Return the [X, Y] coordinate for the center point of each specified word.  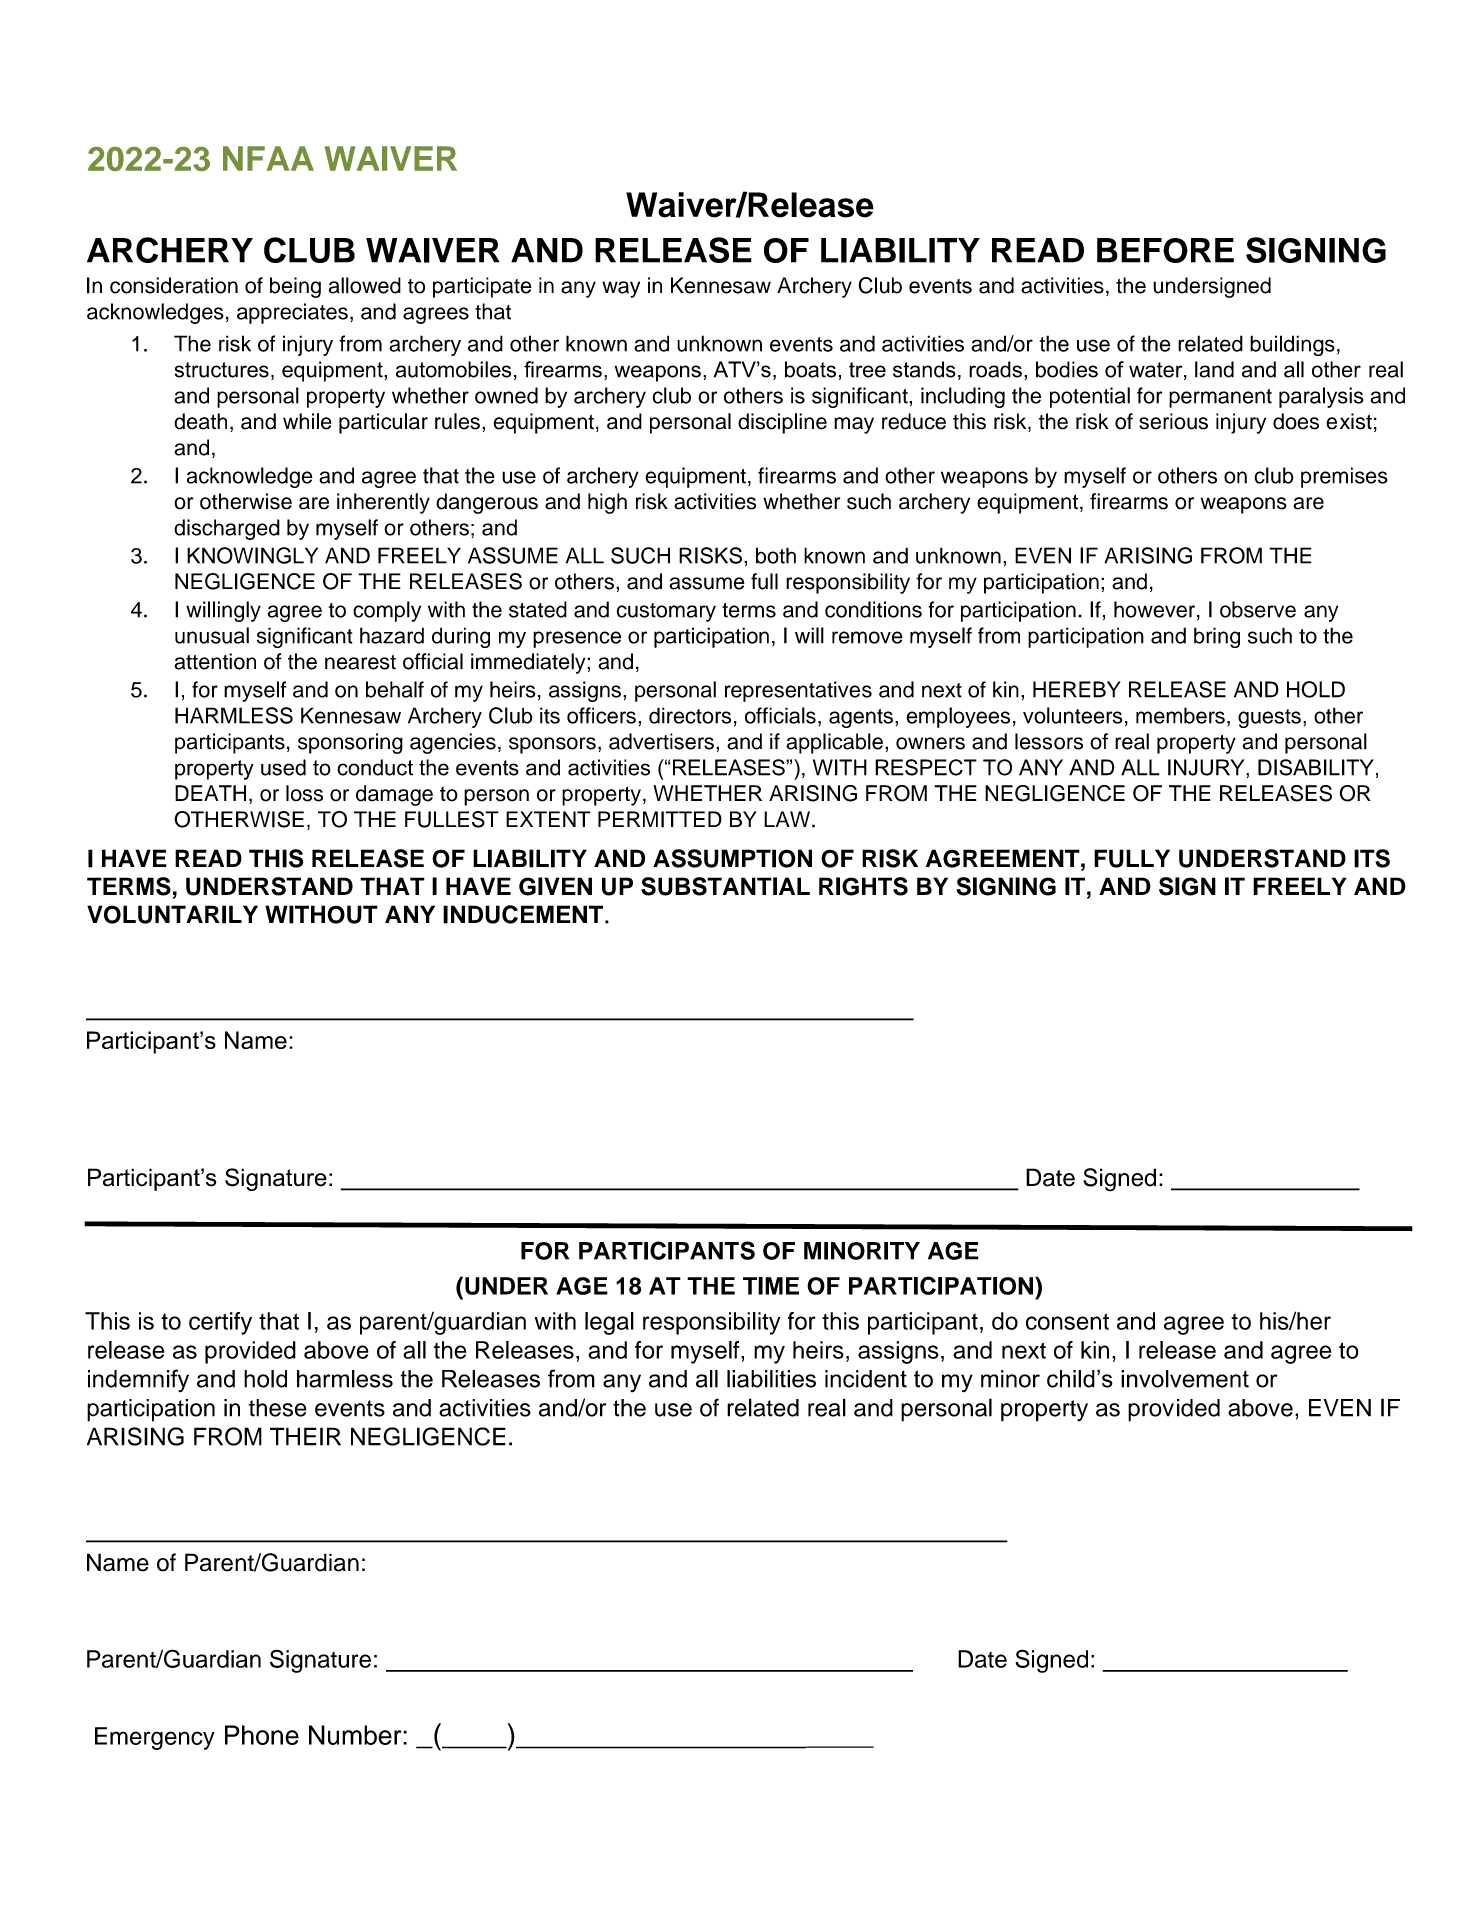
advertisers [661, 741]
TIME [771, 1286]
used [283, 767]
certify [220, 1323]
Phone [262, 1735]
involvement [1185, 1379]
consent [1067, 1321]
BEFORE [1165, 250]
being [295, 287]
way [621, 289]
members [1180, 715]
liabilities [771, 1379]
